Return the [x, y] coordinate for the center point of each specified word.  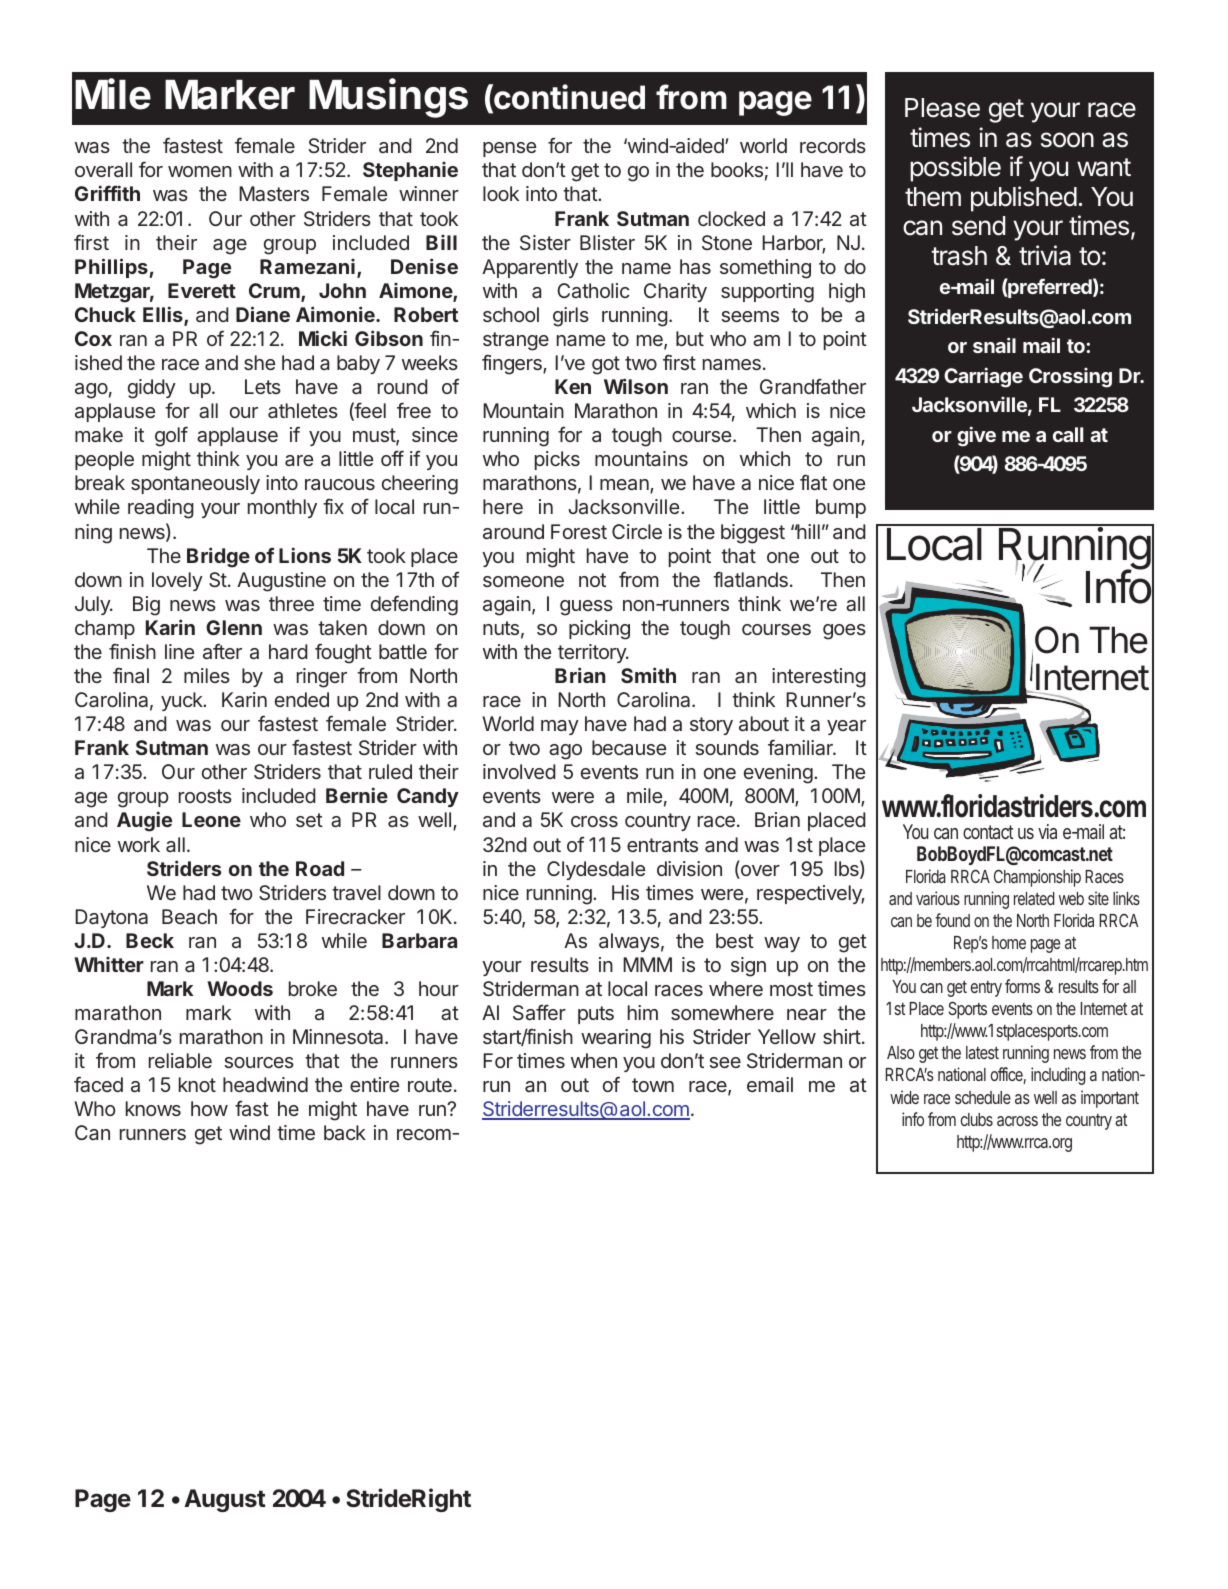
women [200, 171]
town [653, 1085]
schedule [983, 1097]
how [209, 1108]
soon [1067, 140]
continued [568, 98]
